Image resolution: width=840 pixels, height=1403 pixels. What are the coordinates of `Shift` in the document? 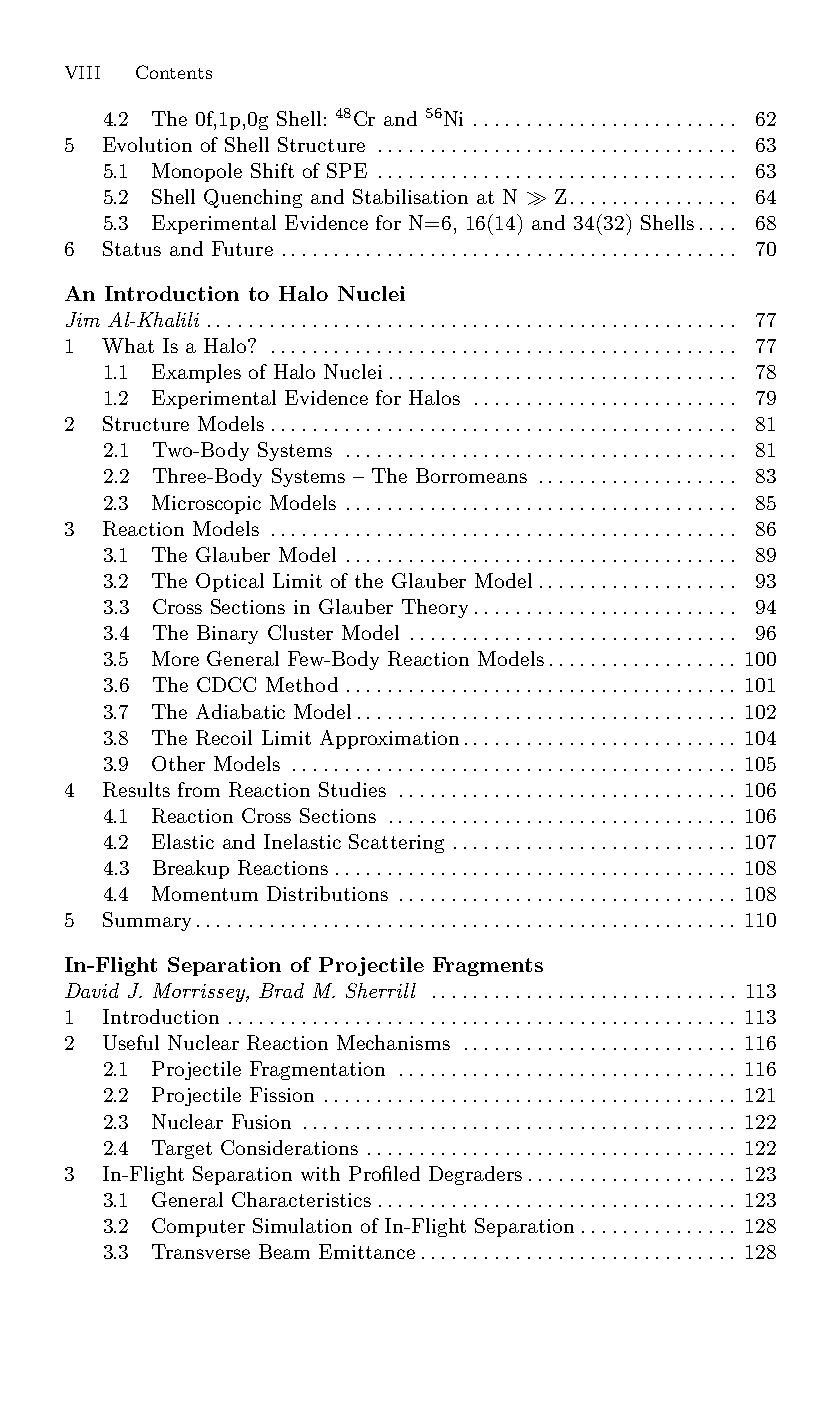 It's located at (272, 170).
